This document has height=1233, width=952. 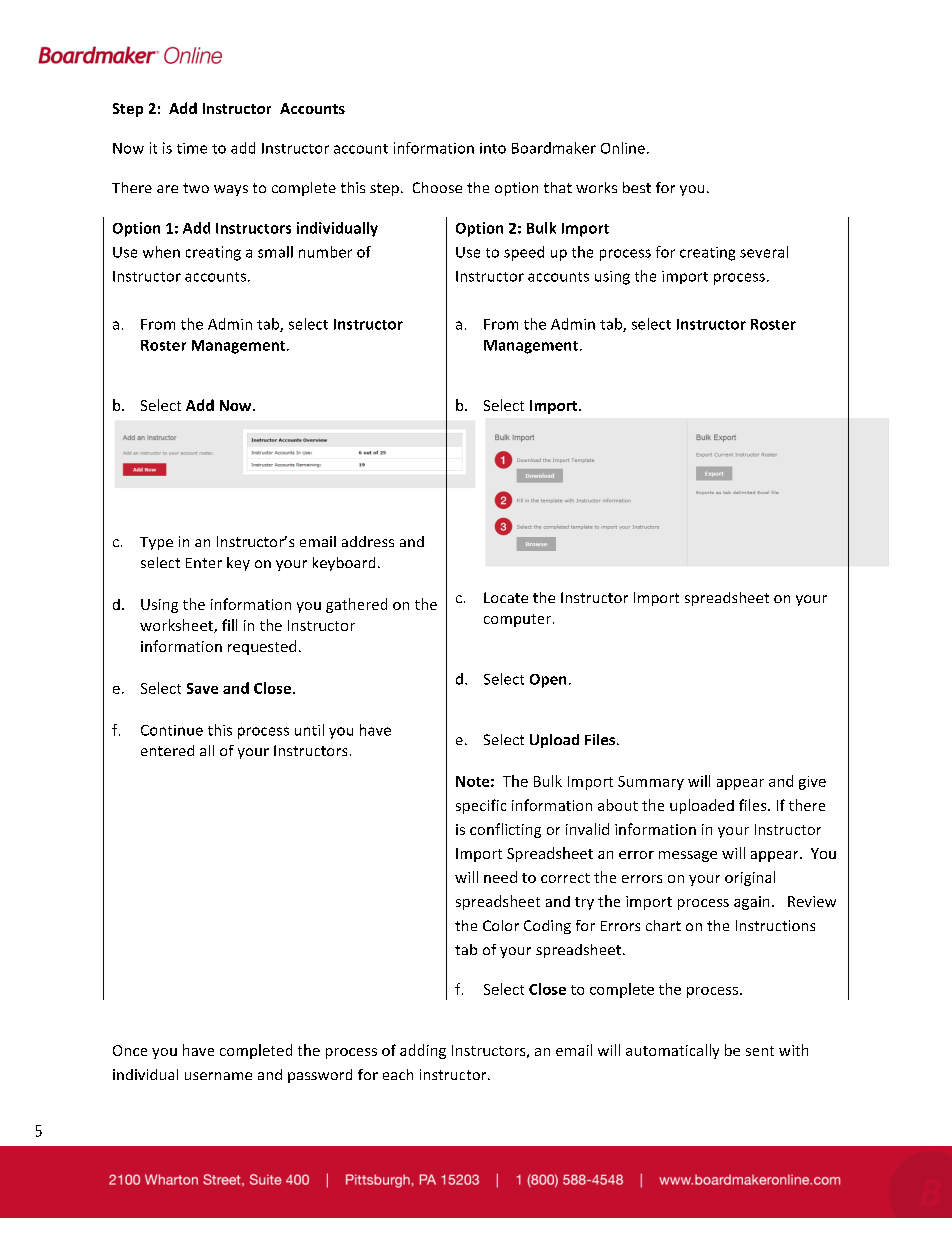 I want to click on sent, so click(x=760, y=1051).
